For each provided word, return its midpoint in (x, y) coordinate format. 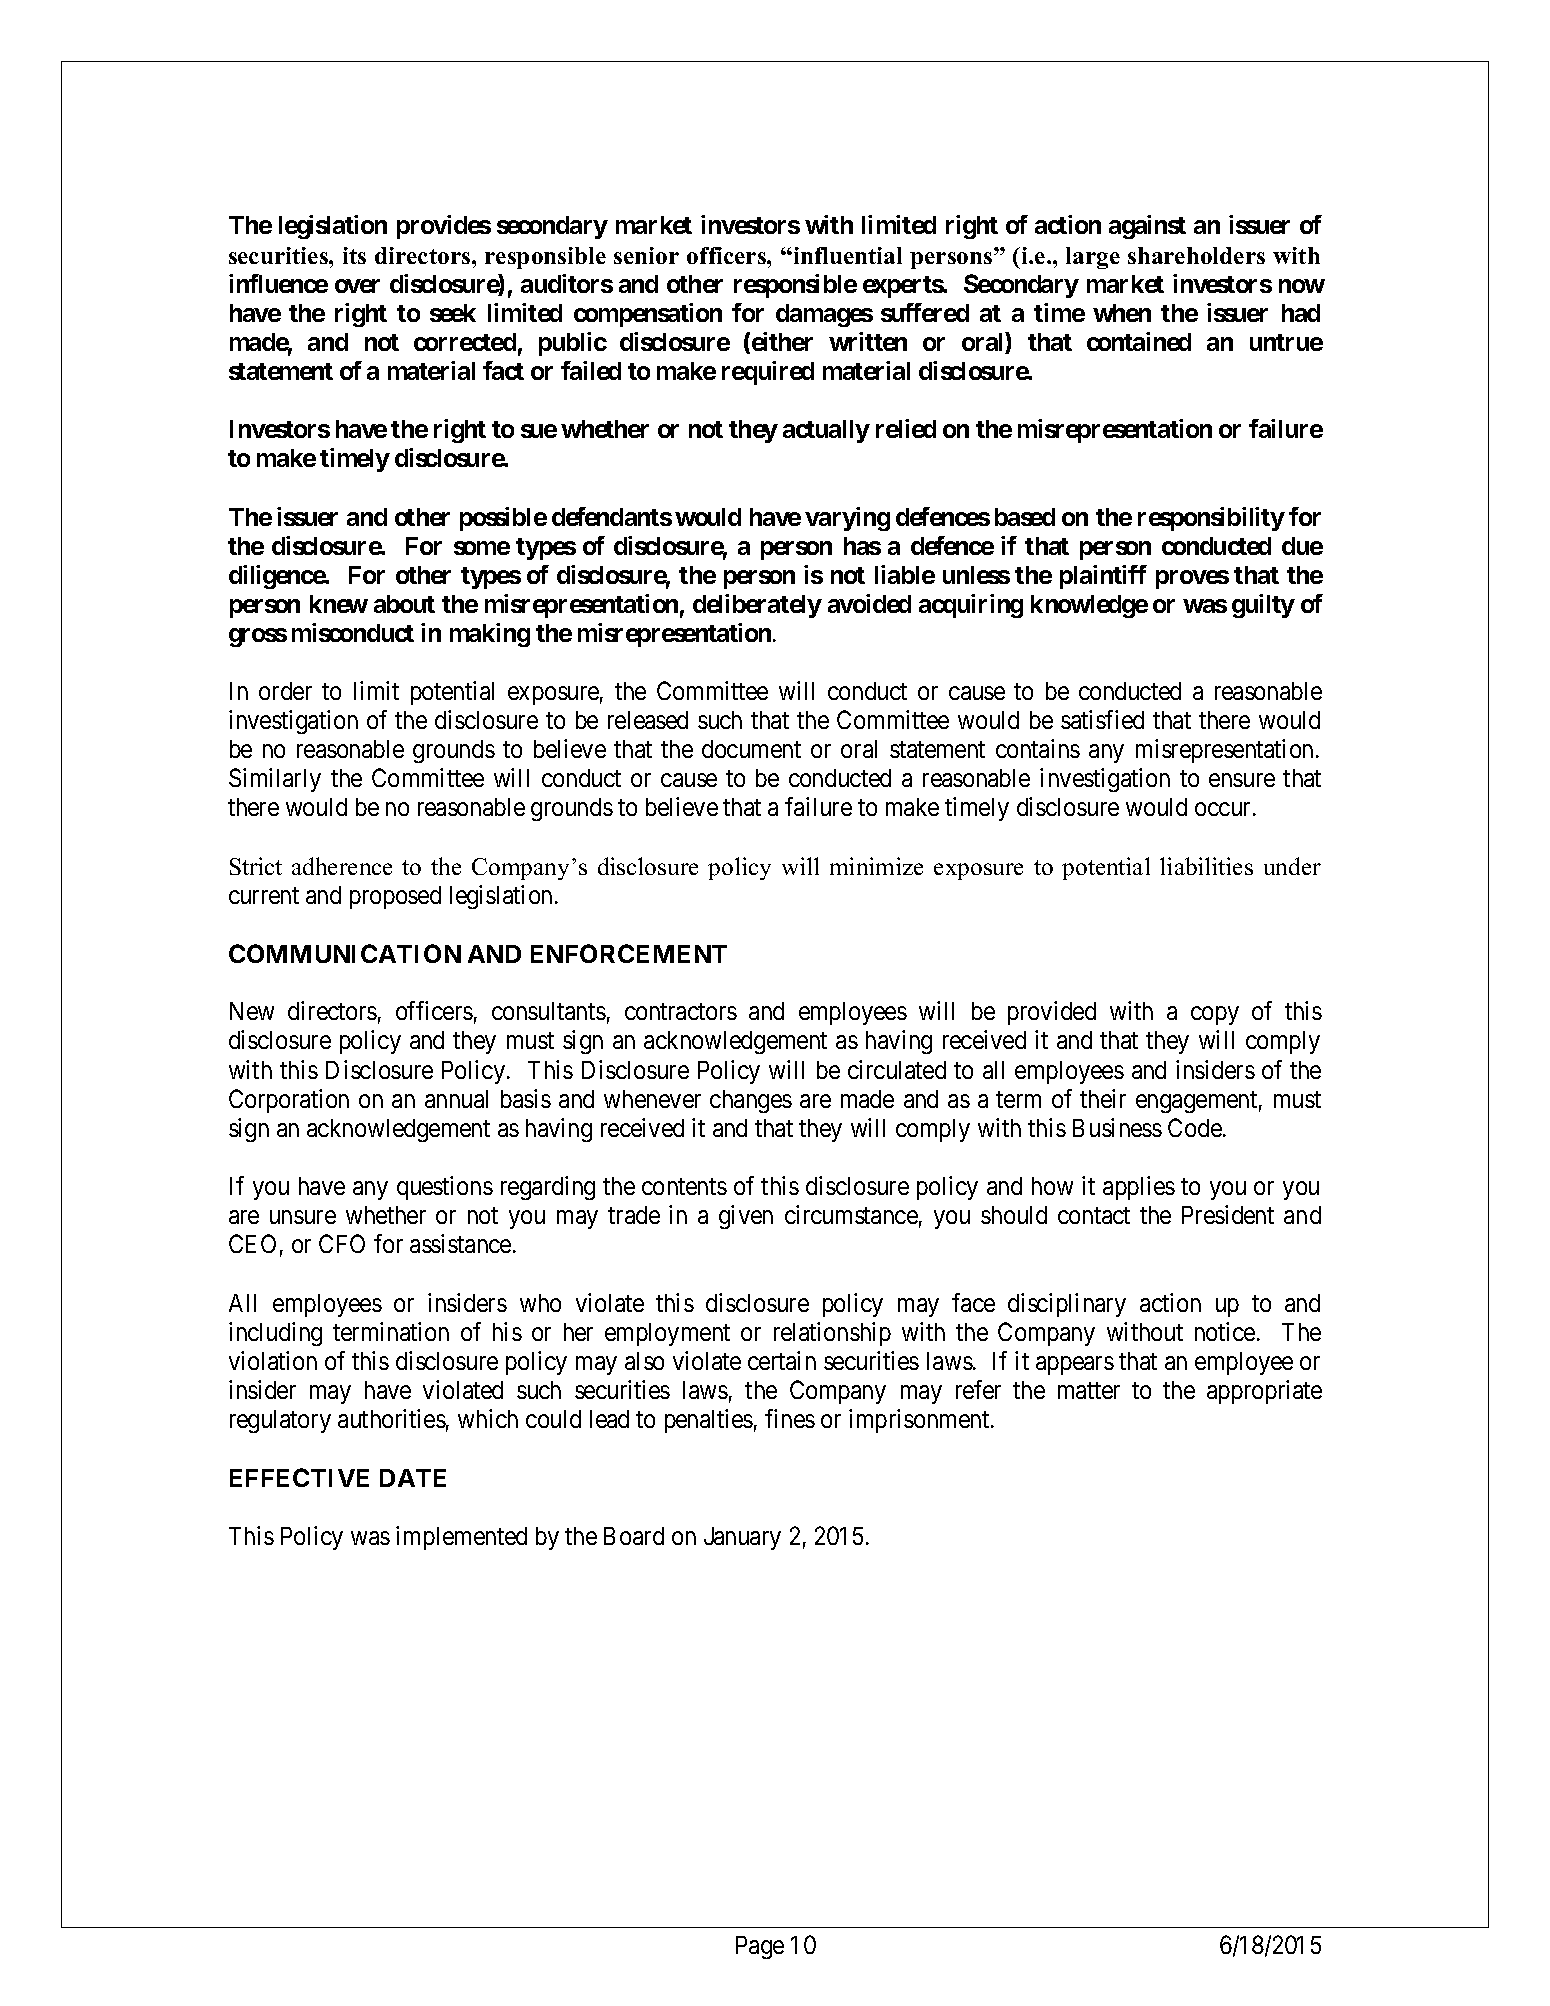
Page (760, 1947)
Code (1195, 1127)
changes (751, 1101)
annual (456, 1099)
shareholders (1196, 255)
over (357, 286)
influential (846, 255)
